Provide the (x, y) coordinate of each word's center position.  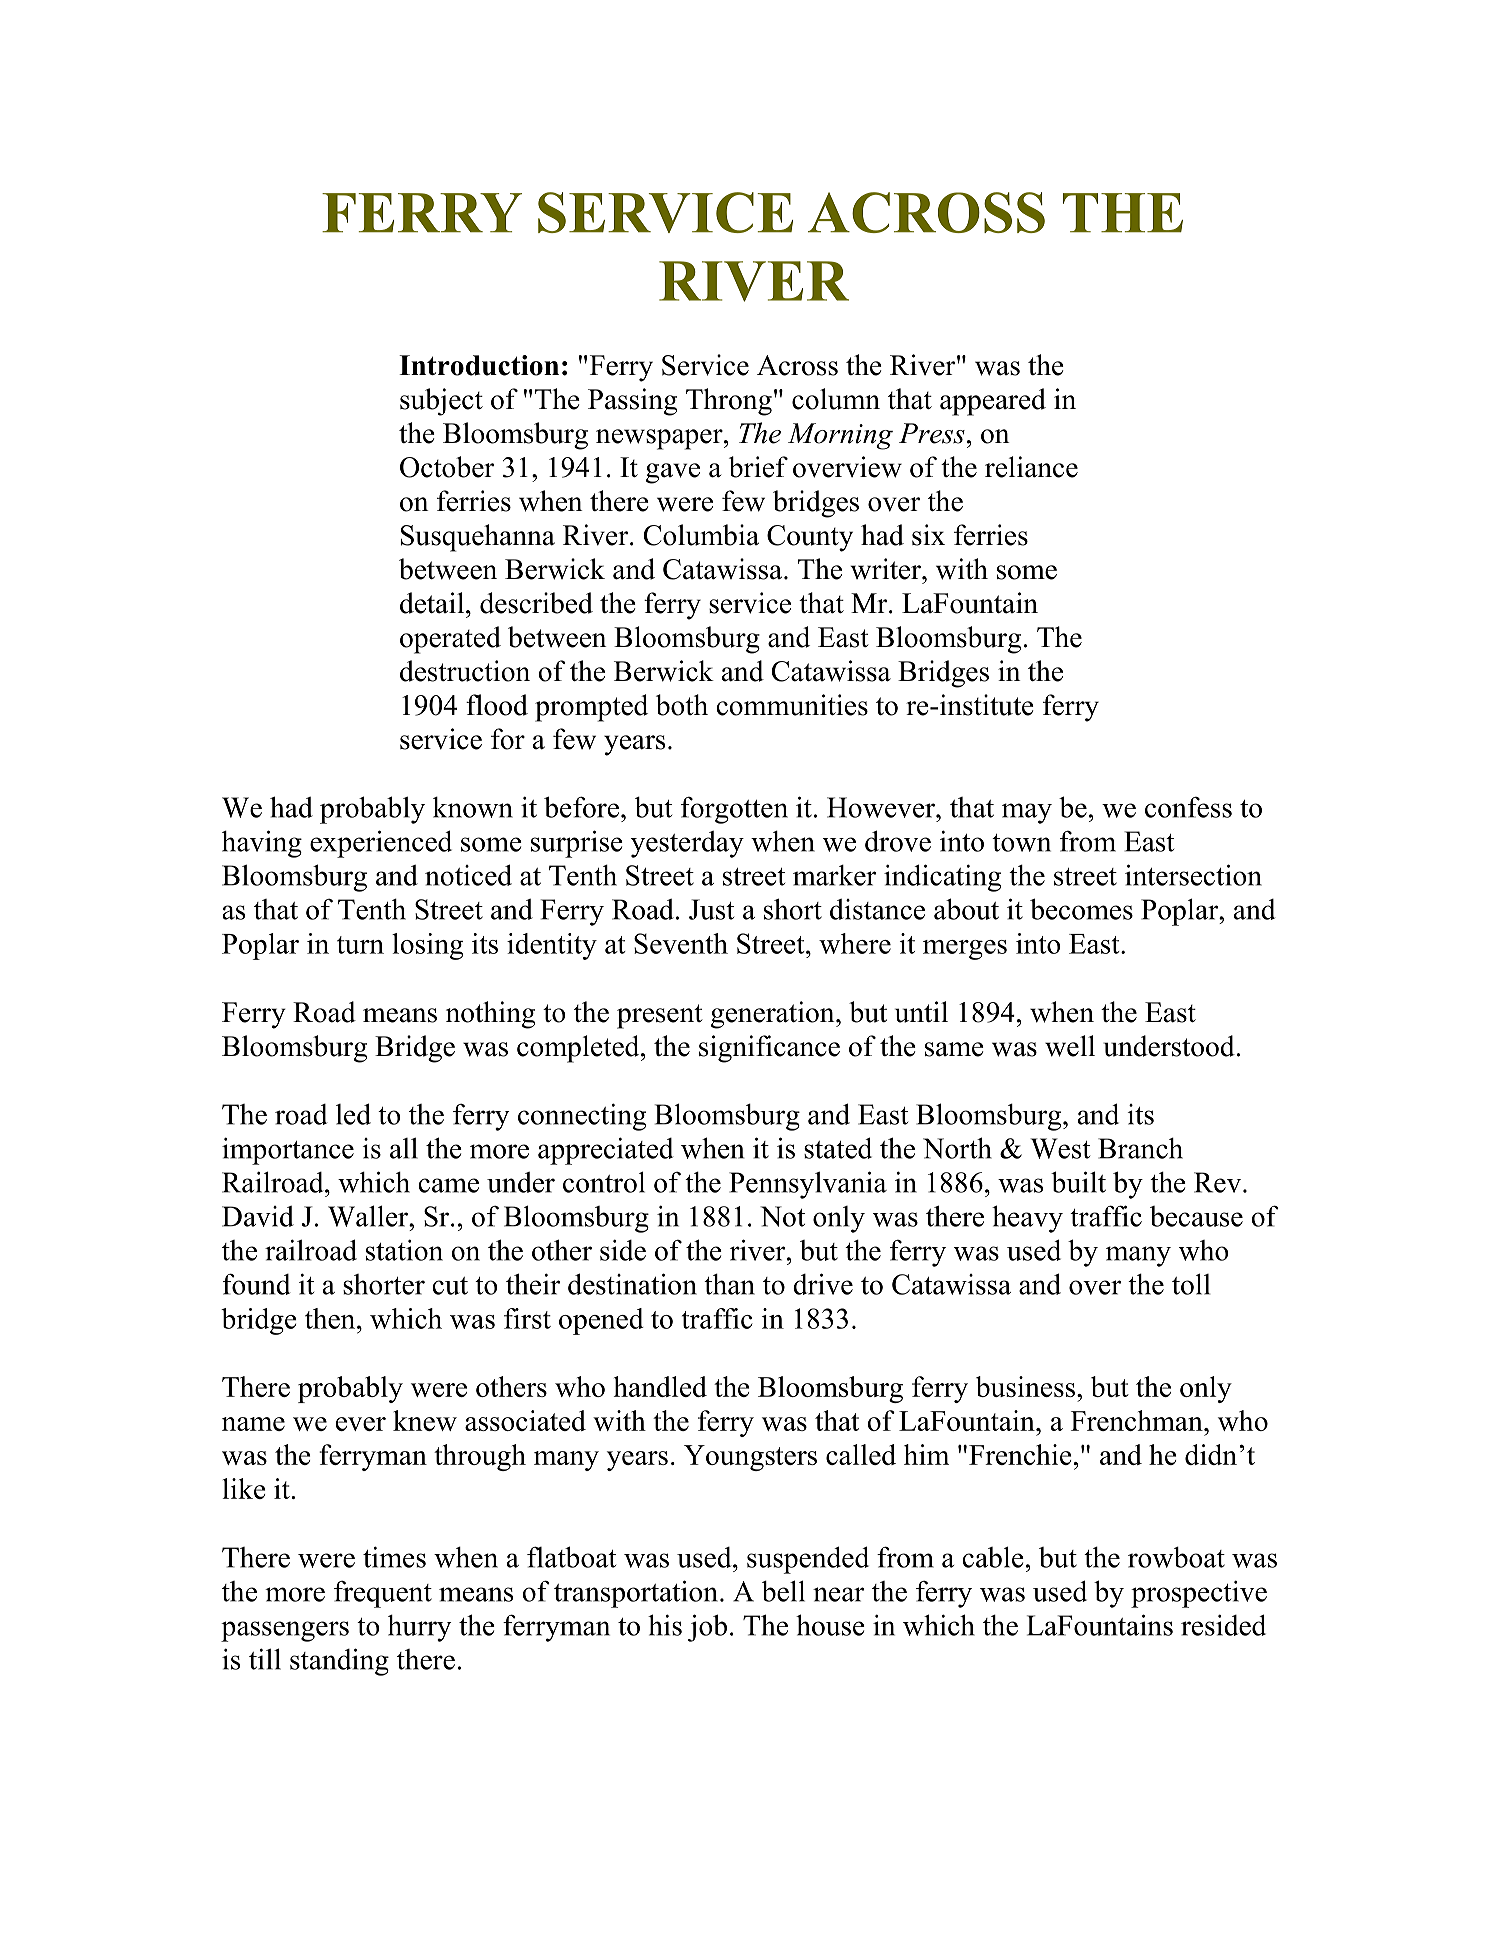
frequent (383, 1594)
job (707, 1628)
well (1070, 1046)
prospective (1199, 1594)
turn (360, 945)
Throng (729, 402)
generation (774, 1015)
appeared (993, 402)
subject (441, 402)
